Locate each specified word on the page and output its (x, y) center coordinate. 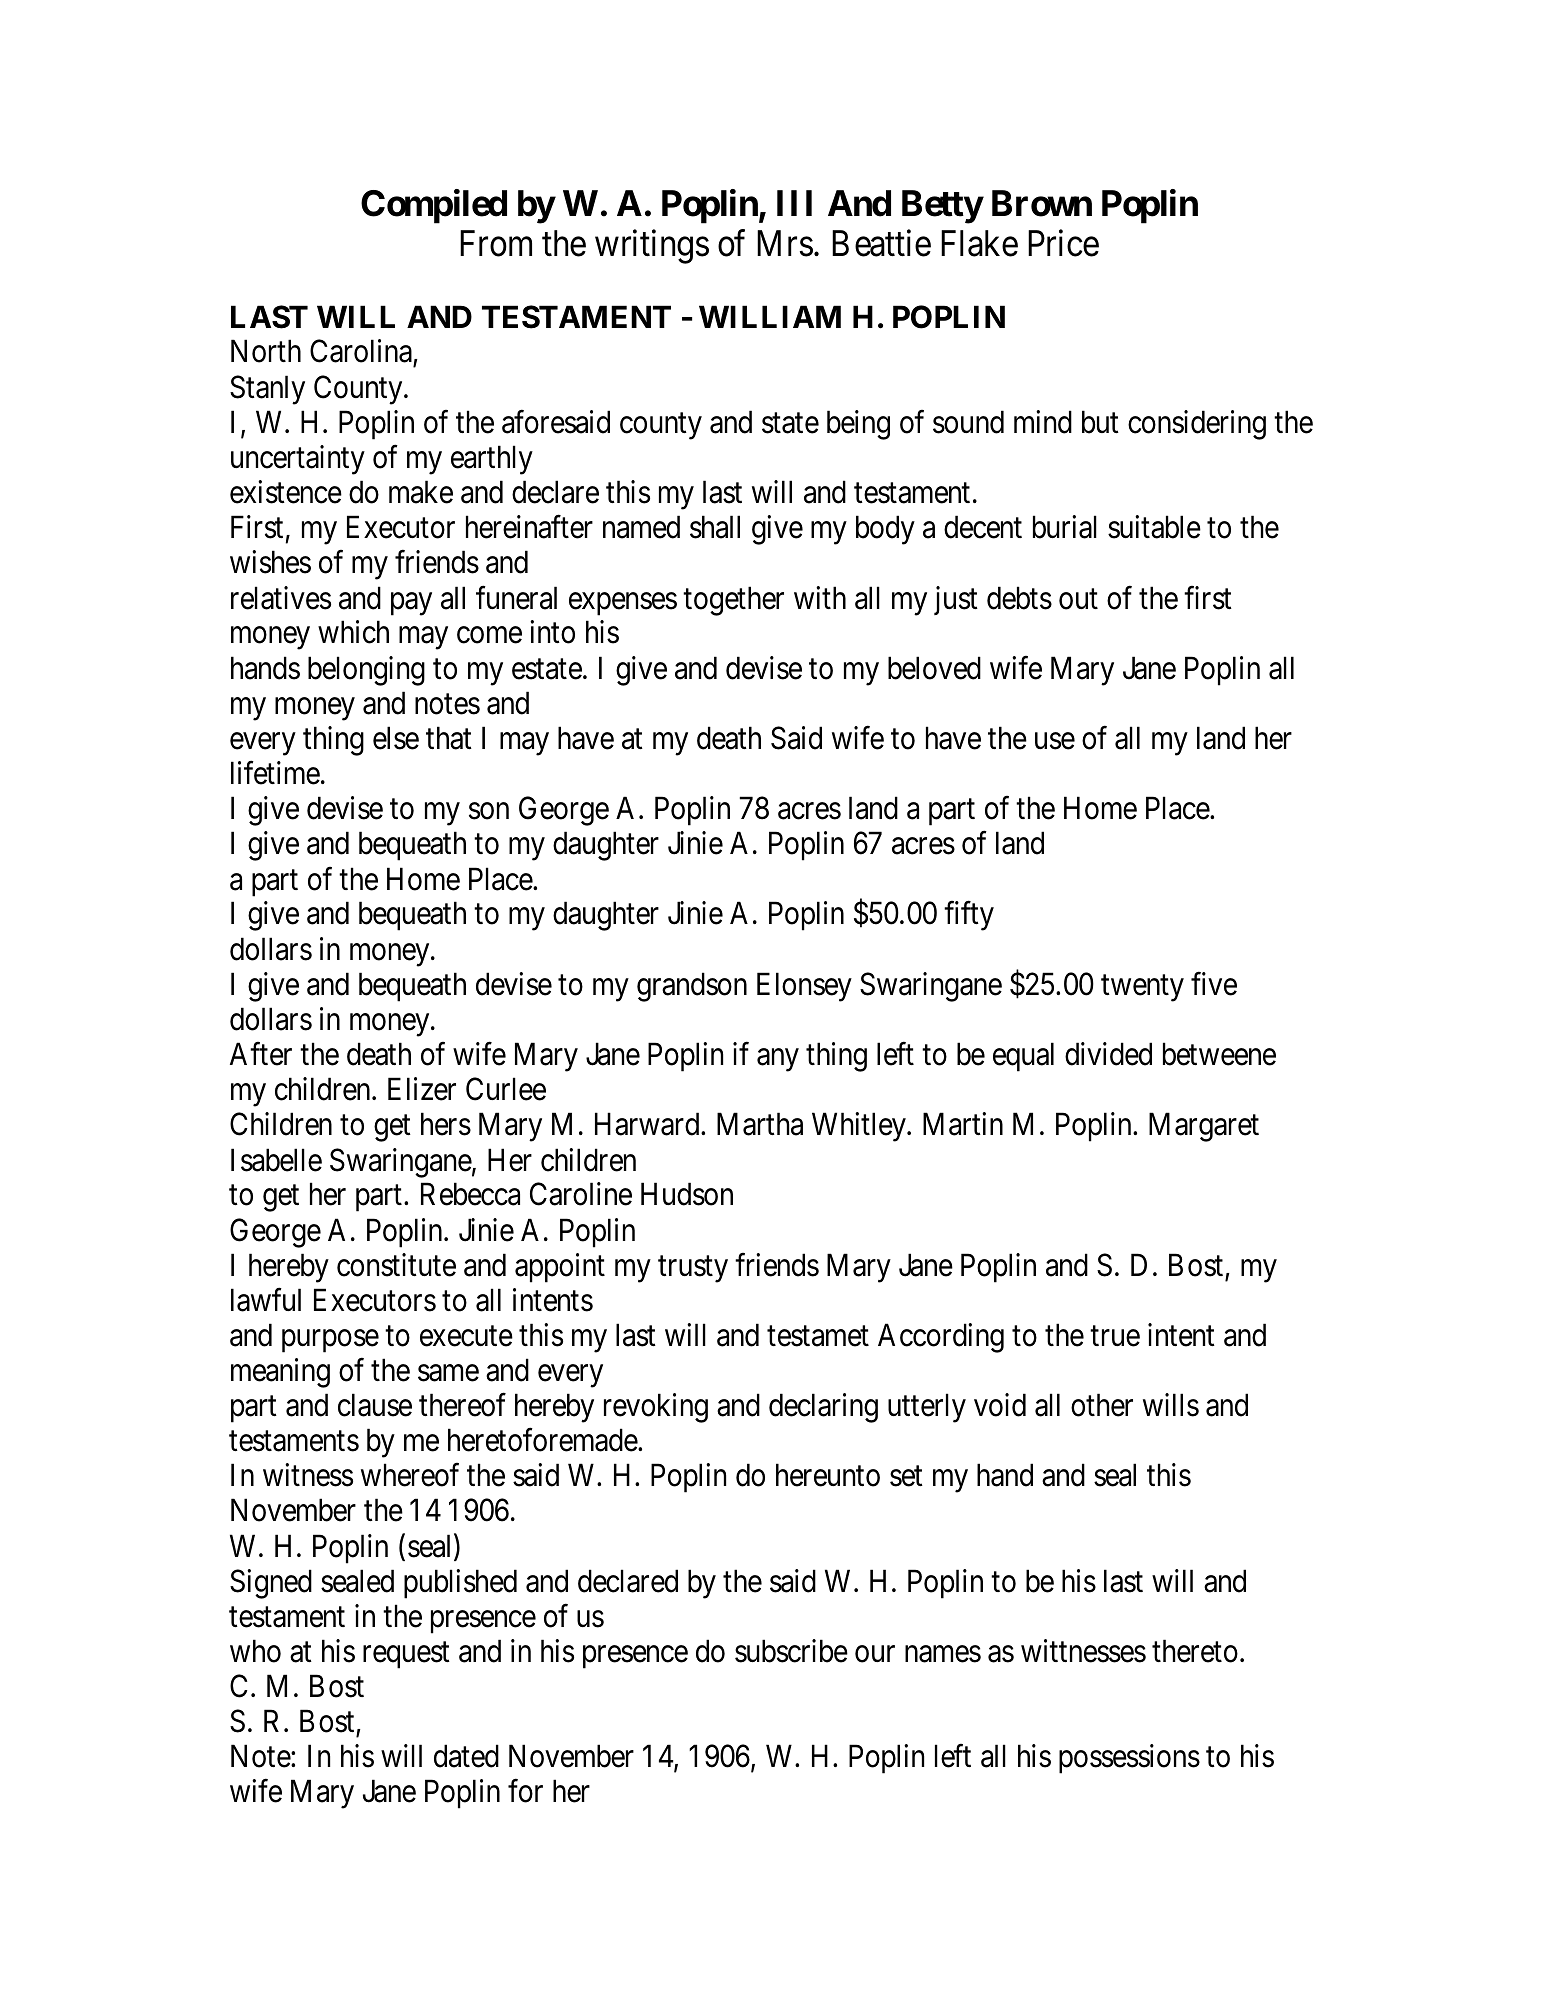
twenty (1142, 988)
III (794, 203)
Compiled (434, 206)
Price (1063, 243)
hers (446, 1124)
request (406, 1655)
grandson (692, 987)
